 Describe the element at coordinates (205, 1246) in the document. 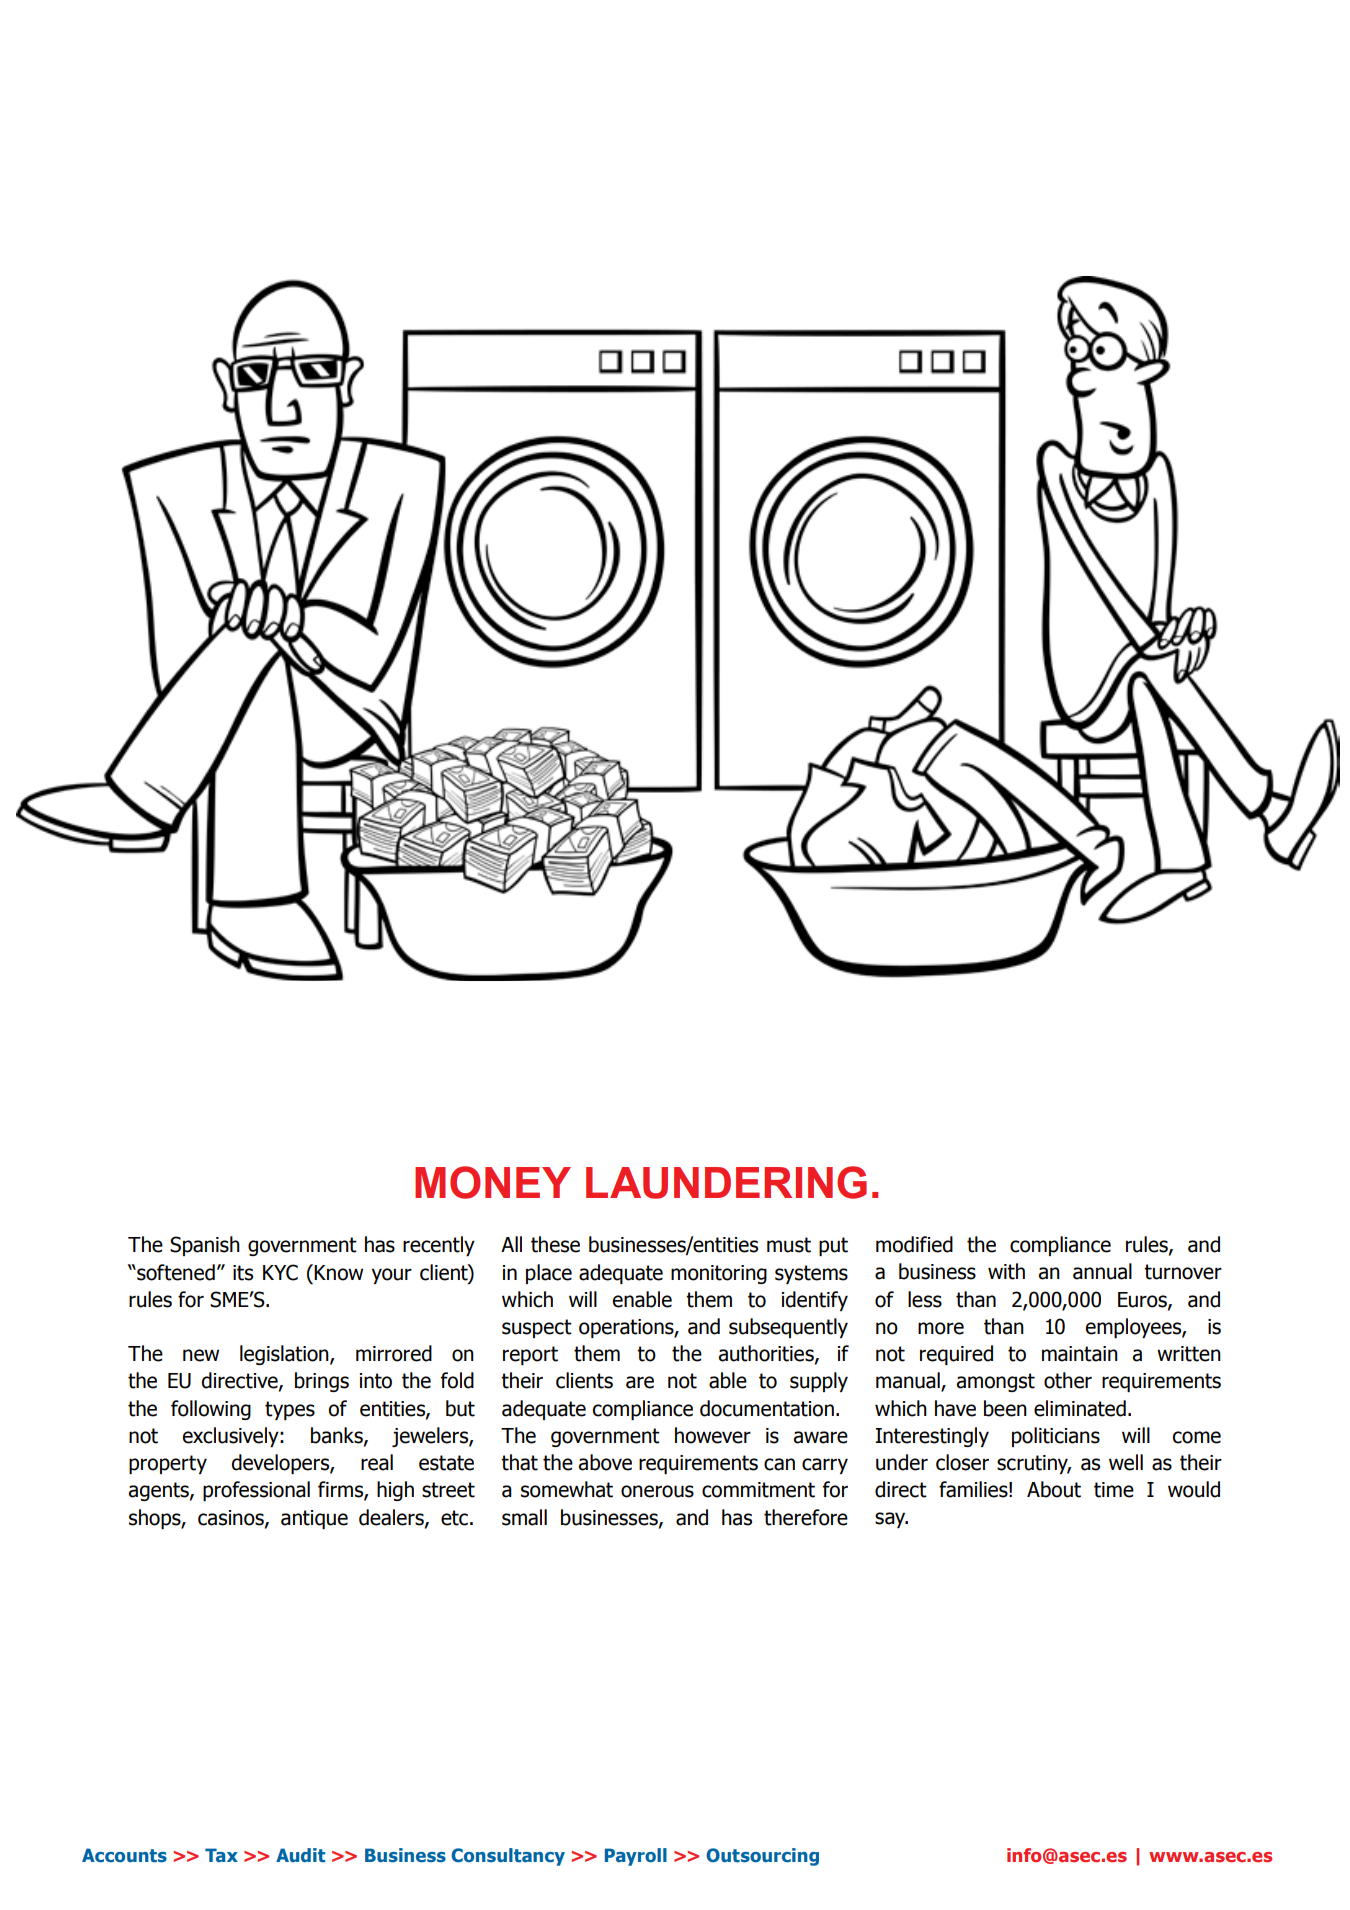

I see `Spanish` at that location.
